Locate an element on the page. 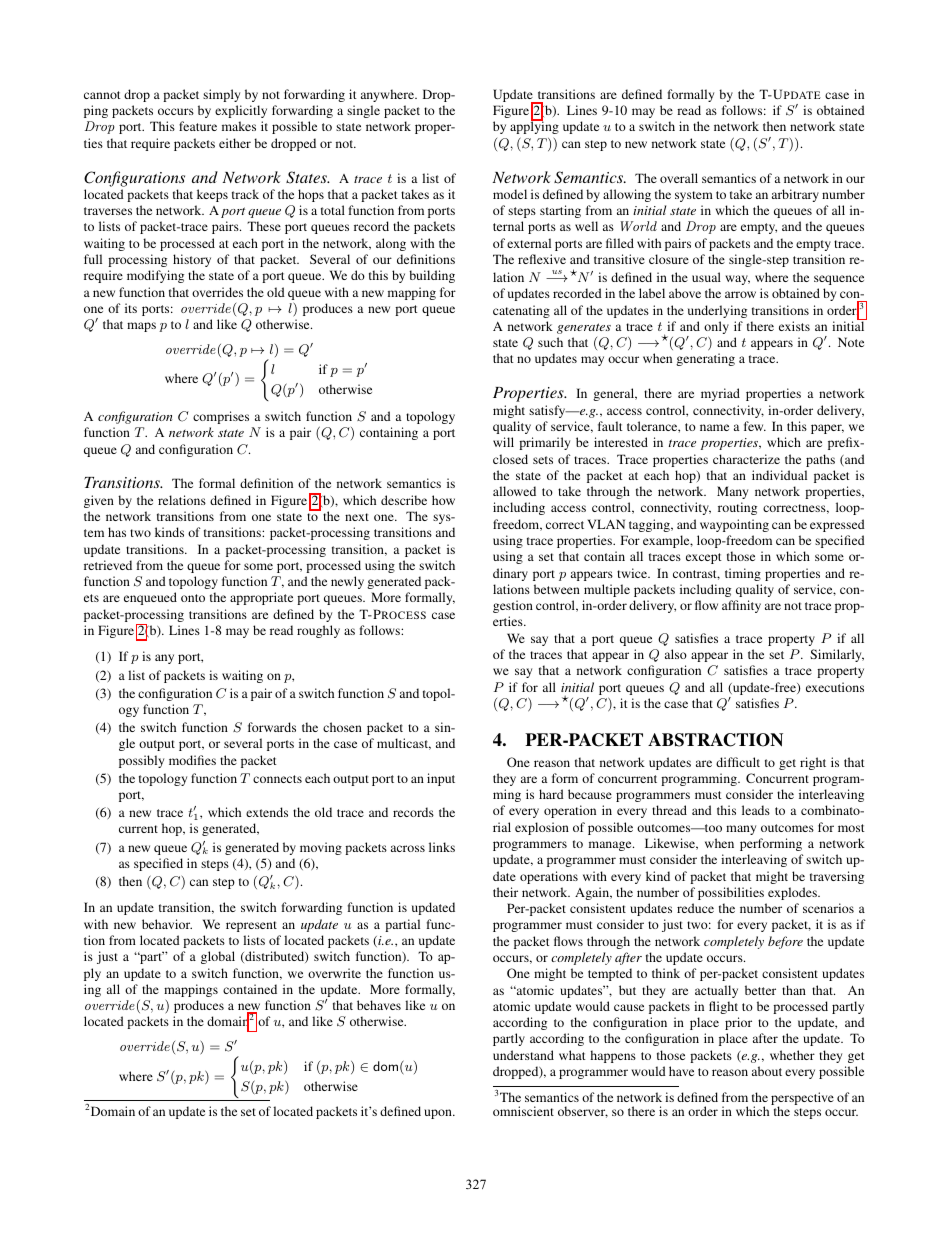  upon is located at coordinates (439, 1114).
